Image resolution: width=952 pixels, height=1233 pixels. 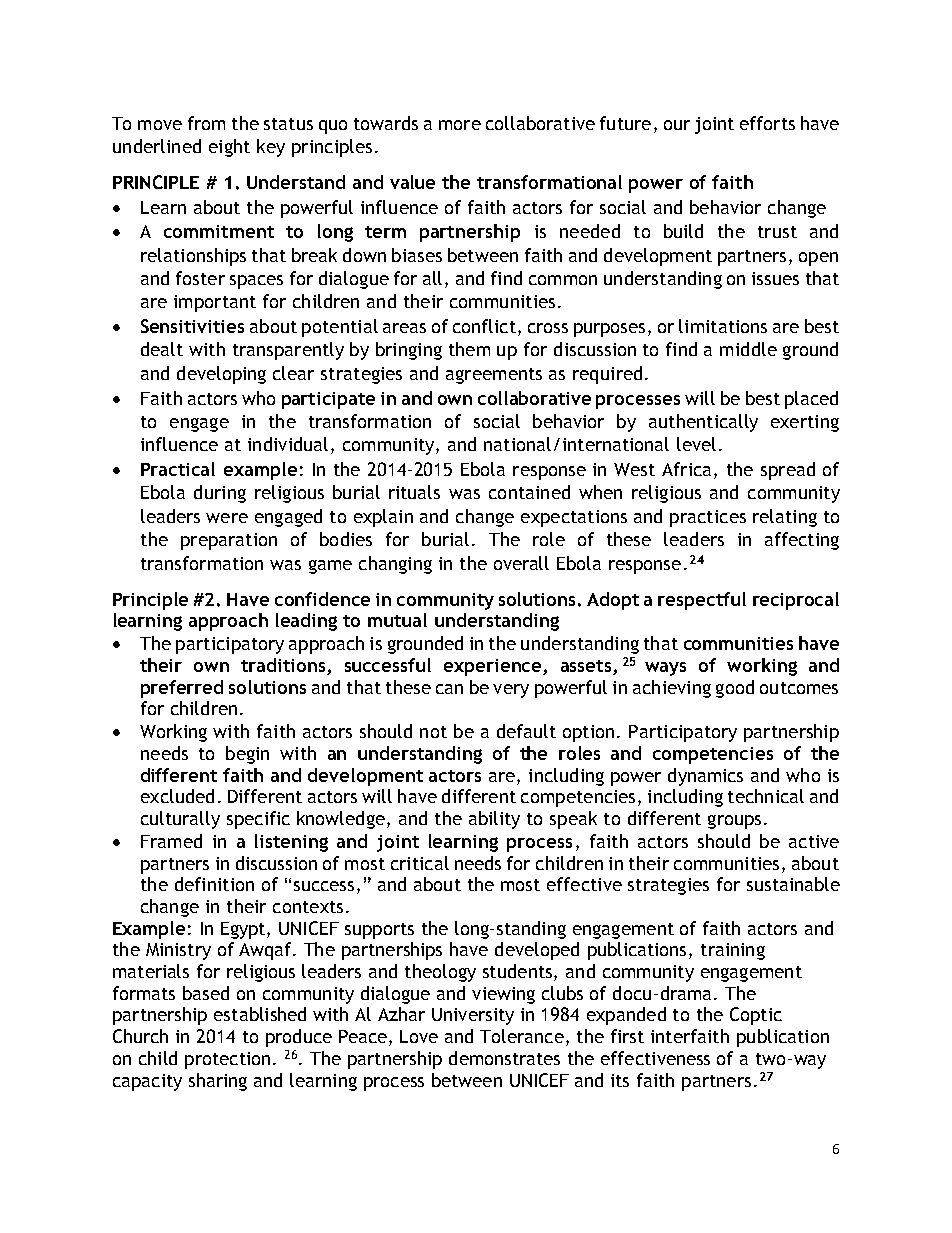 What do you see at coordinates (229, 541) in the image?
I see `preparation` at bounding box center [229, 541].
